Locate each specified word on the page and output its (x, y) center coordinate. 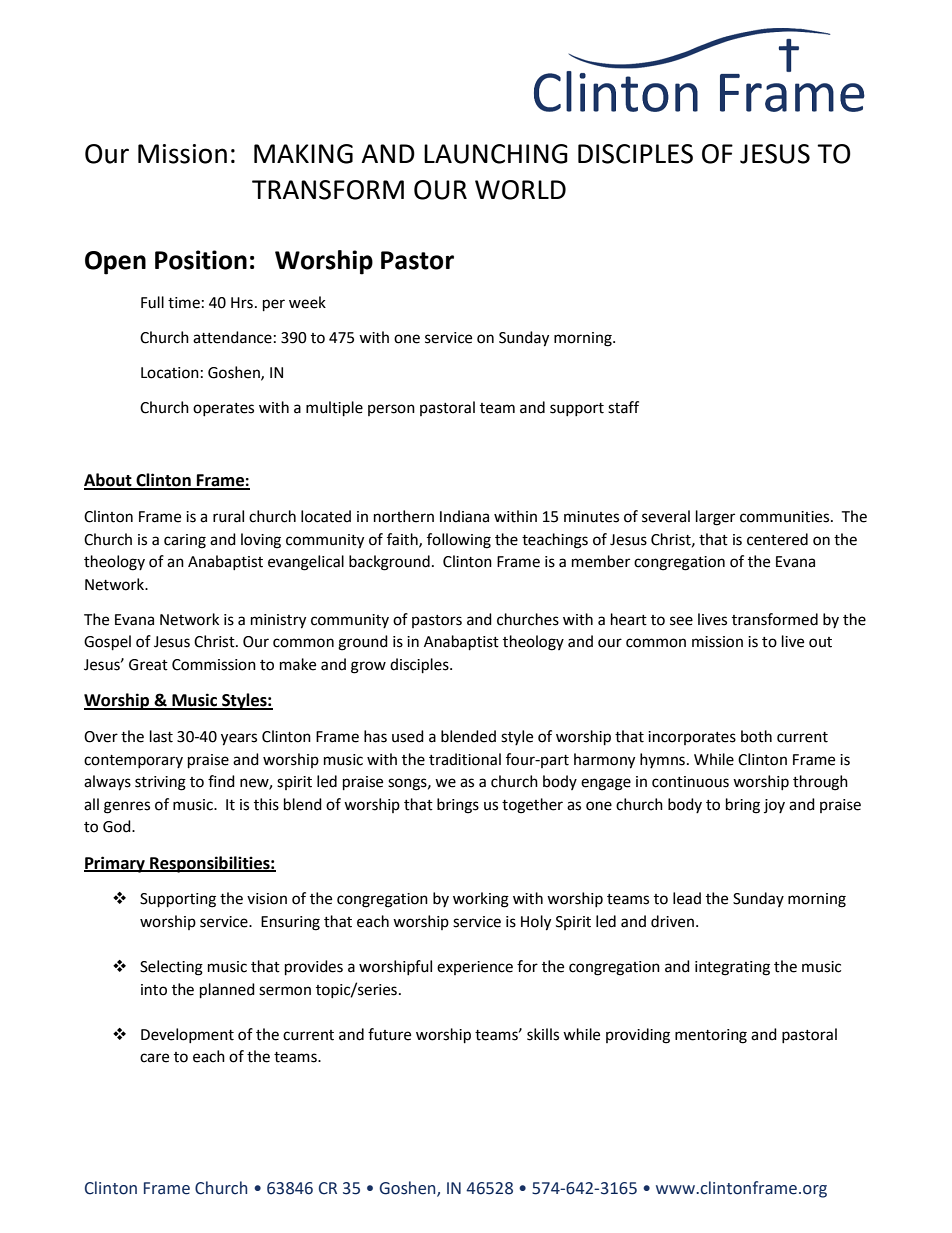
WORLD (520, 190)
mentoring (711, 1036)
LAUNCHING (496, 154)
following (459, 541)
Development (187, 1035)
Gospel (107, 643)
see (681, 621)
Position (201, 260)
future (389, 1034)
